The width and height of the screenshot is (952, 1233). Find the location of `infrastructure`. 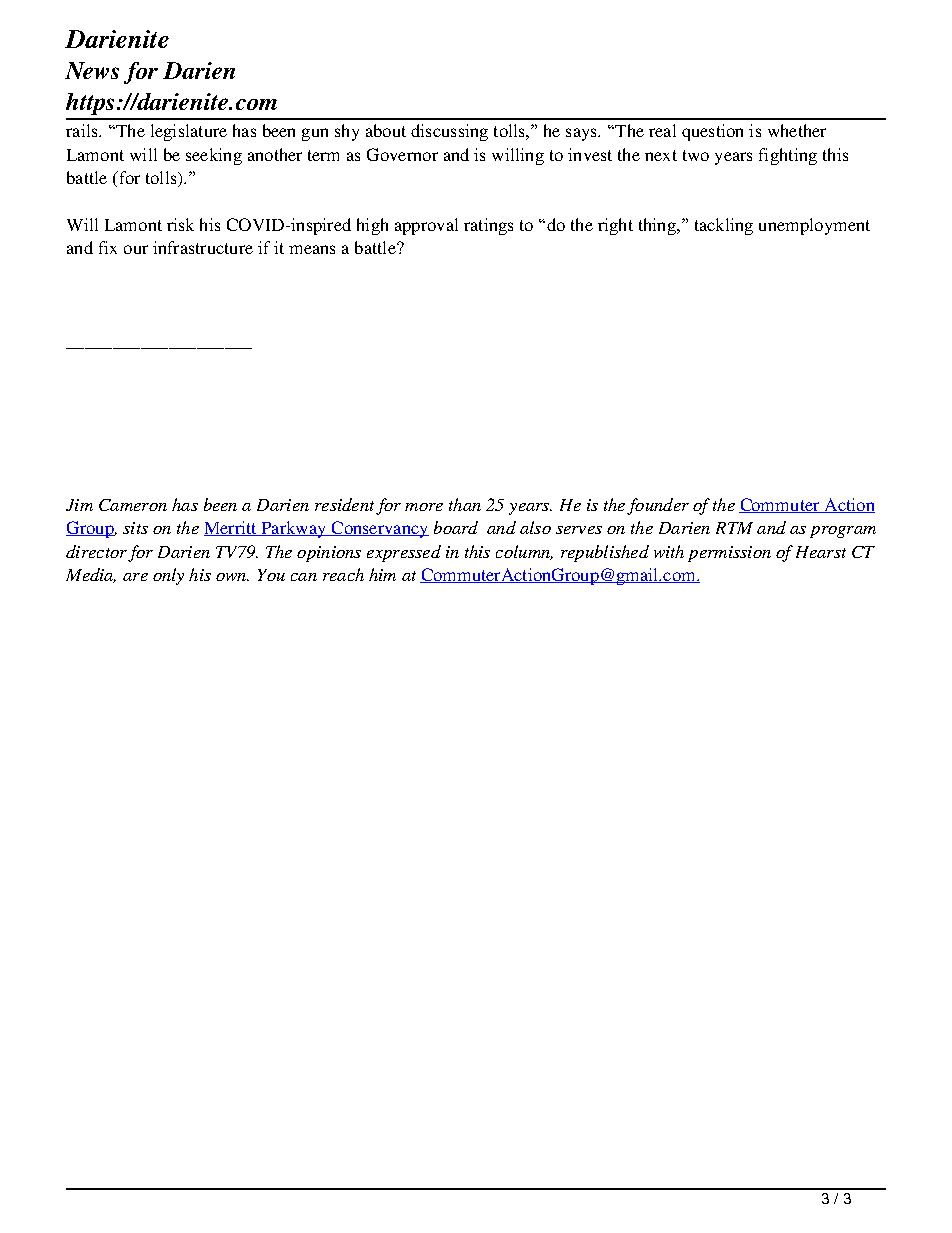

infrastructure is located at coordinates (203, 247).
